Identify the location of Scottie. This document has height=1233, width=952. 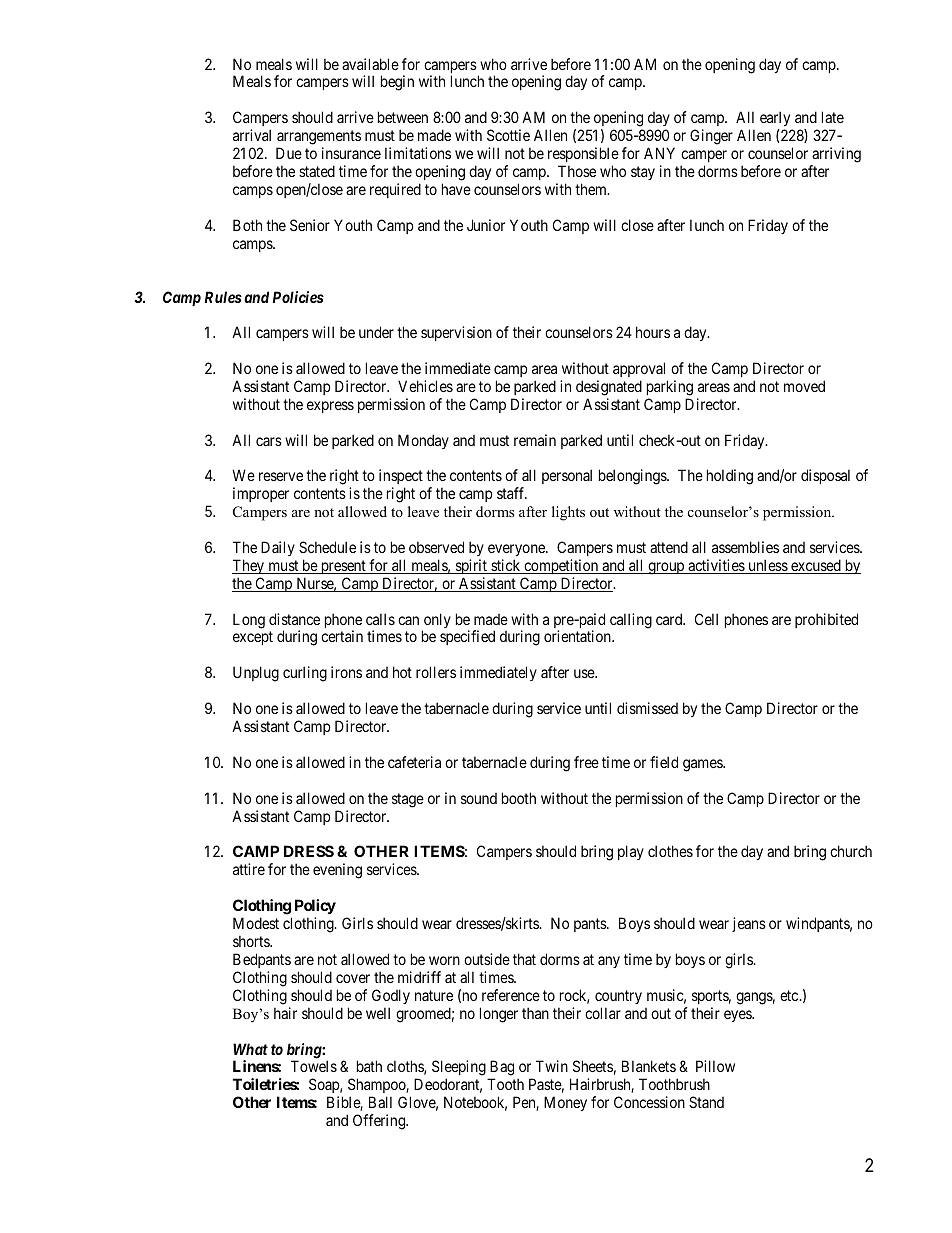
(508, 135).
